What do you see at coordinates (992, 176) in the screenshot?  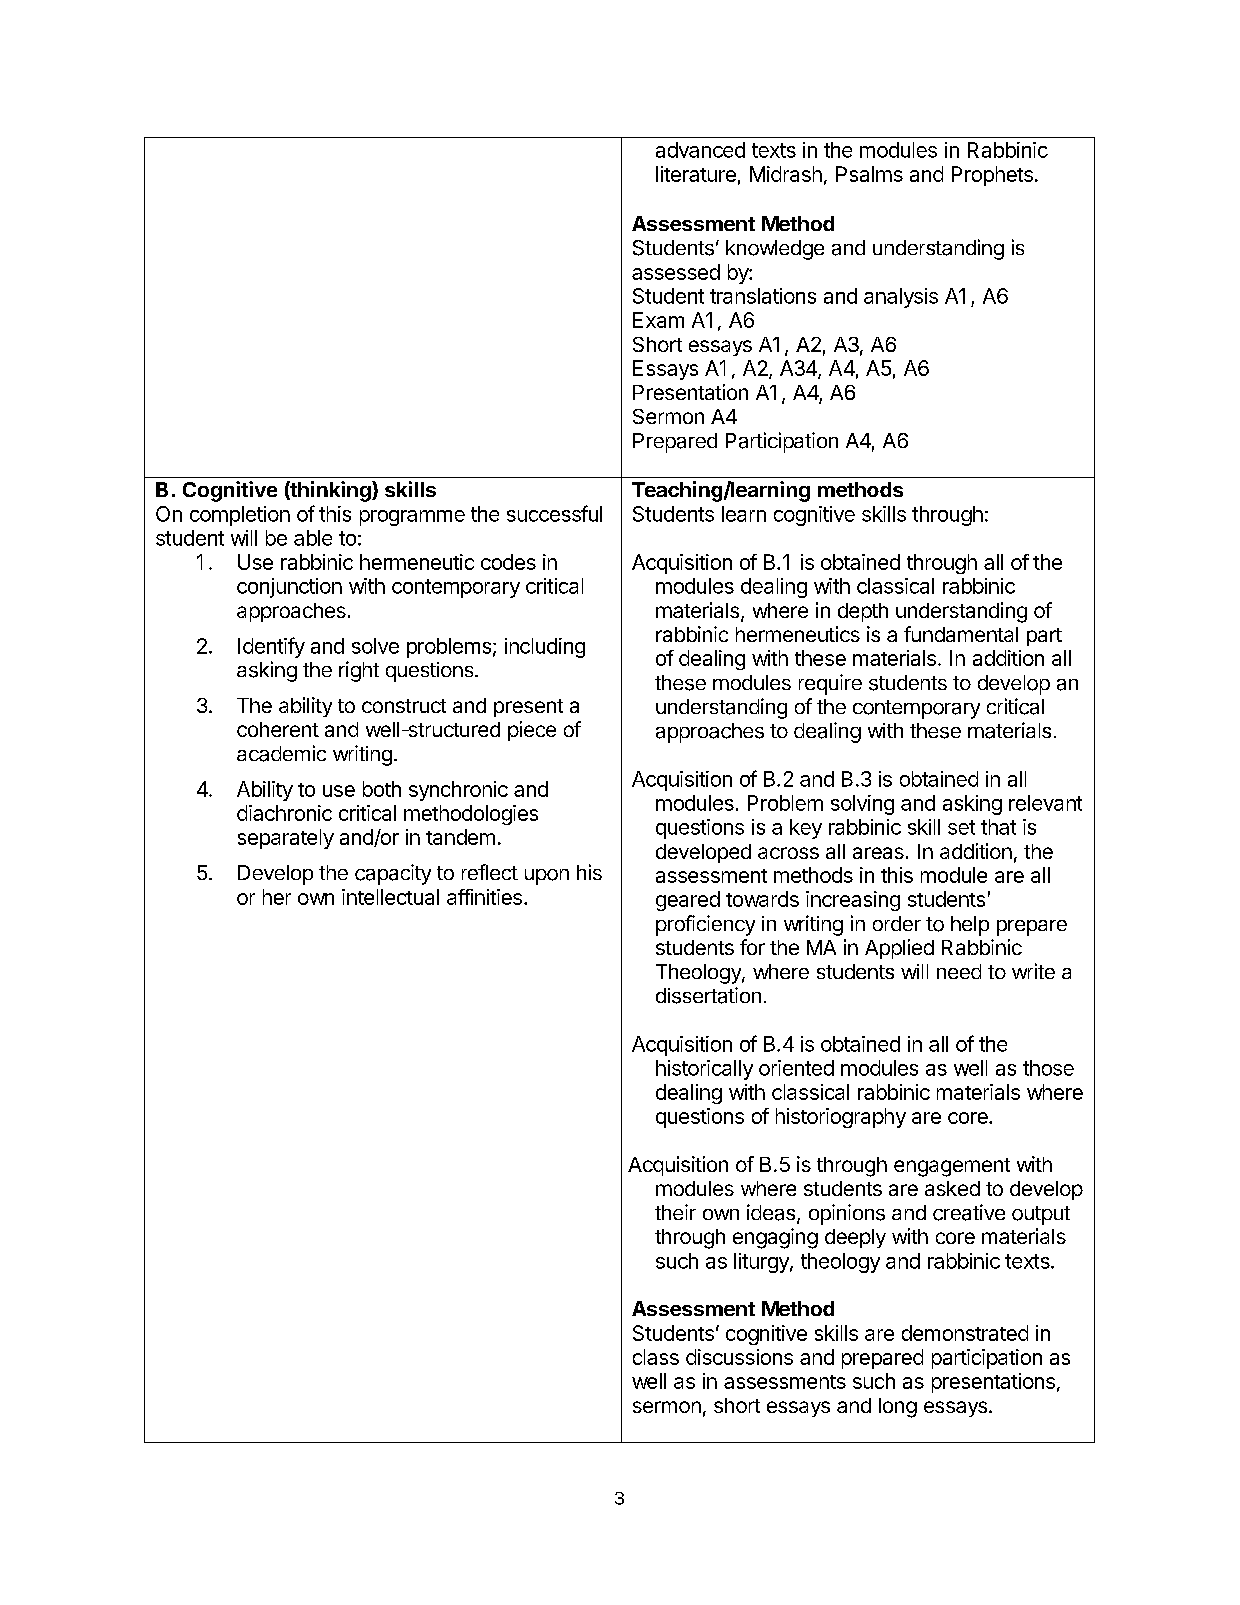 I see `Prophets` at bounding box center [992, 176].
